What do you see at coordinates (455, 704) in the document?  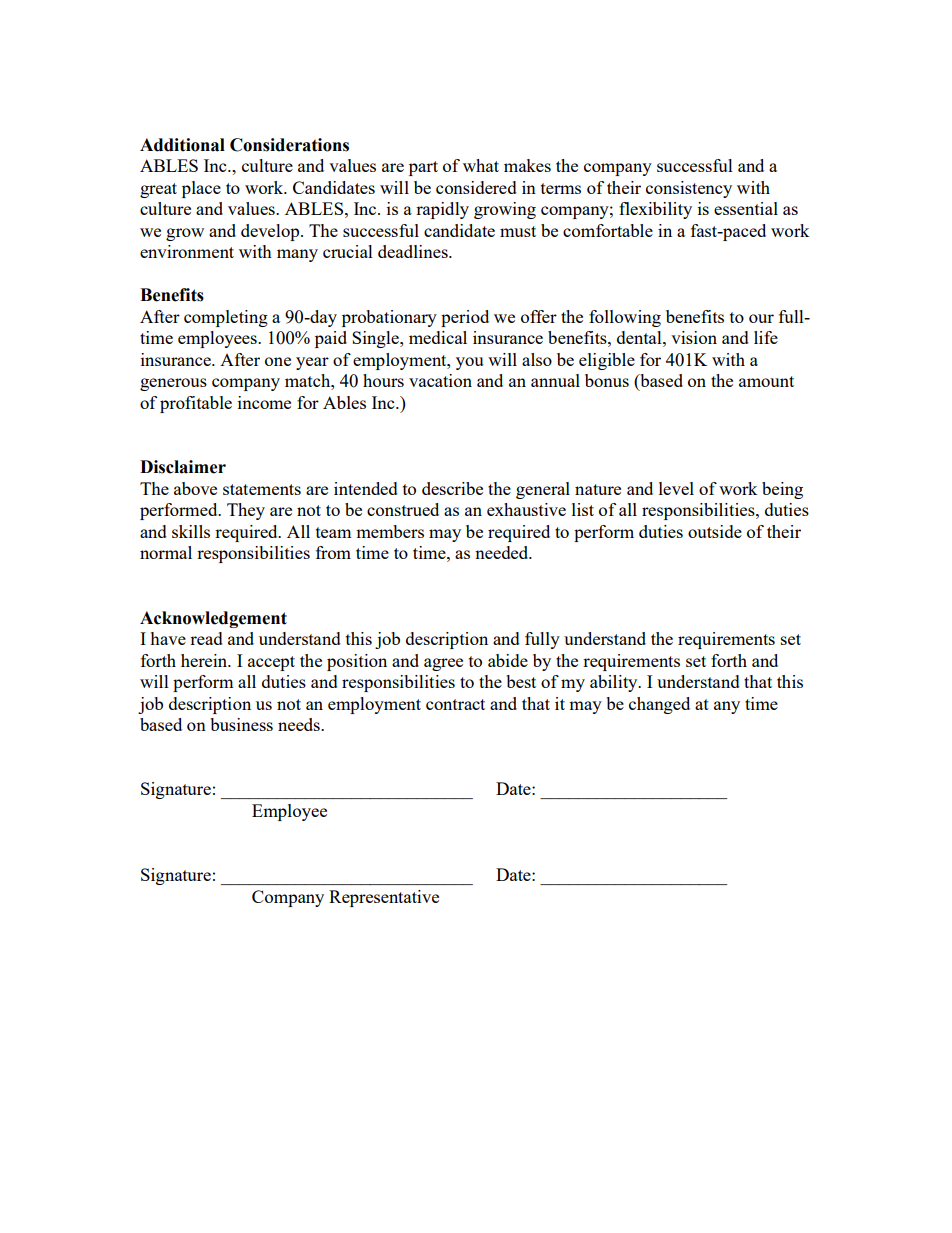 I see `contract` at bounding box center [455, 704].
